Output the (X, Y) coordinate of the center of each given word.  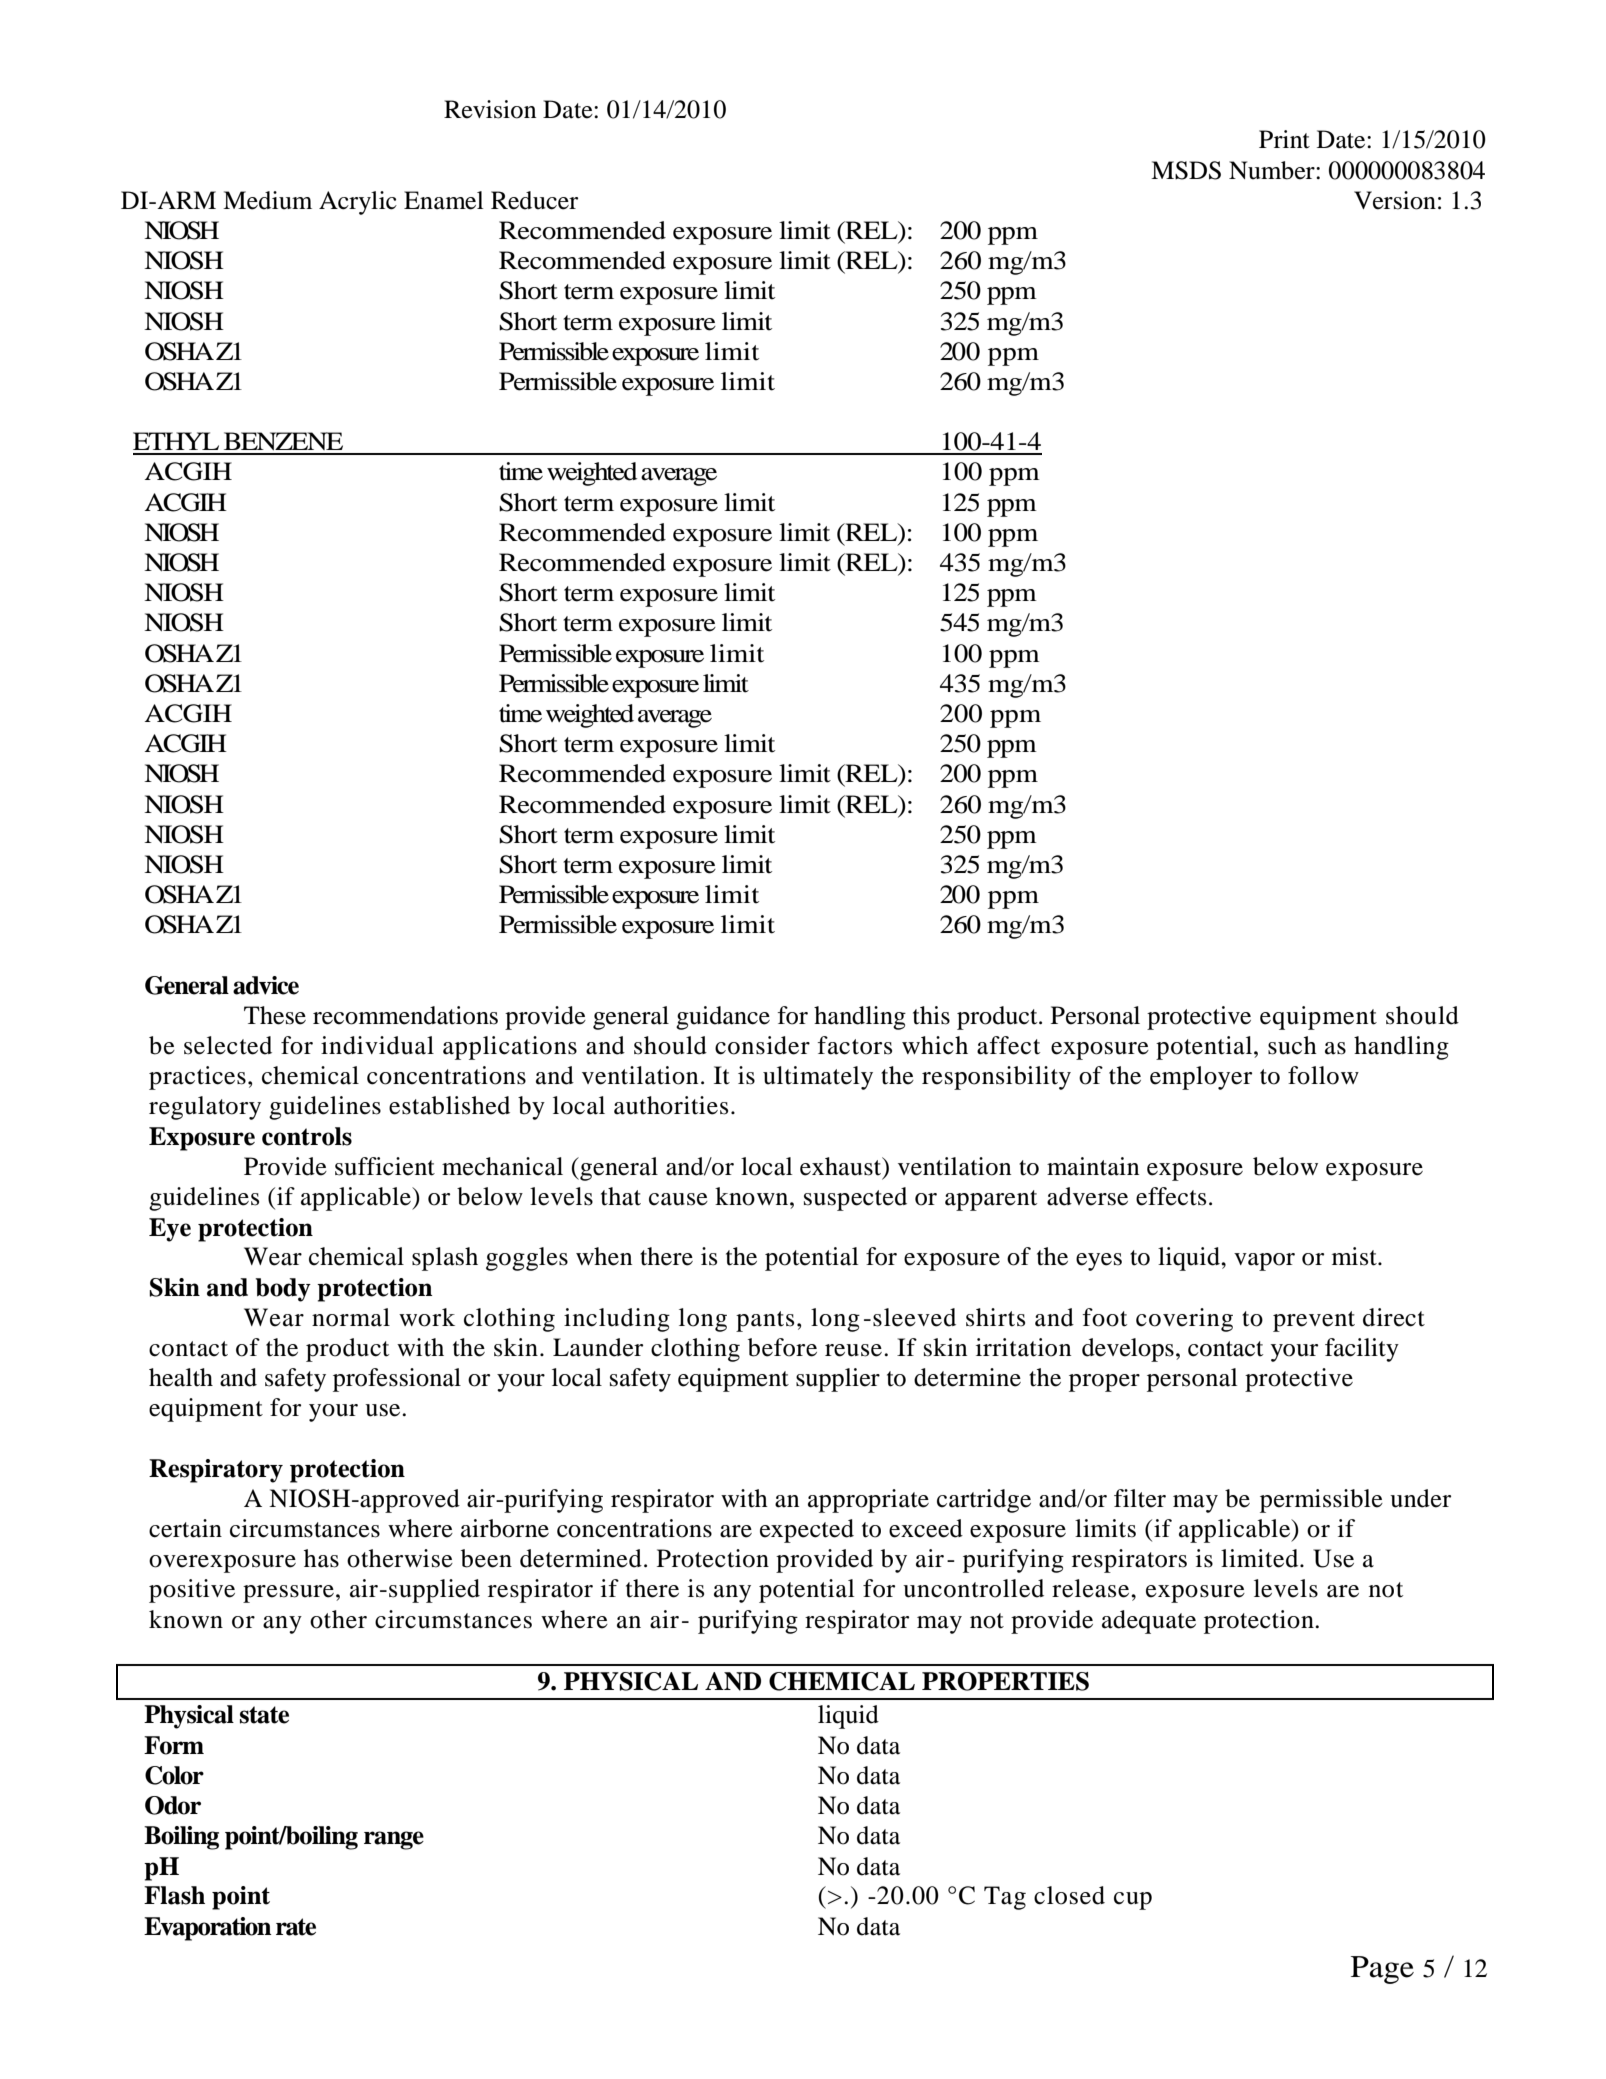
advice (266, 985)
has (321, 1558)
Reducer (534, 200)
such (1292, 1045)
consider (762, 1045)
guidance (723, 1018)
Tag (1005, 1898)
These (275, 1015)
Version (1395, 200)
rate (296, 1927)
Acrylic (358, 203)
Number (1273, 170)
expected (807, 1531)
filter (1140, 1498)
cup (1133, 1901)
